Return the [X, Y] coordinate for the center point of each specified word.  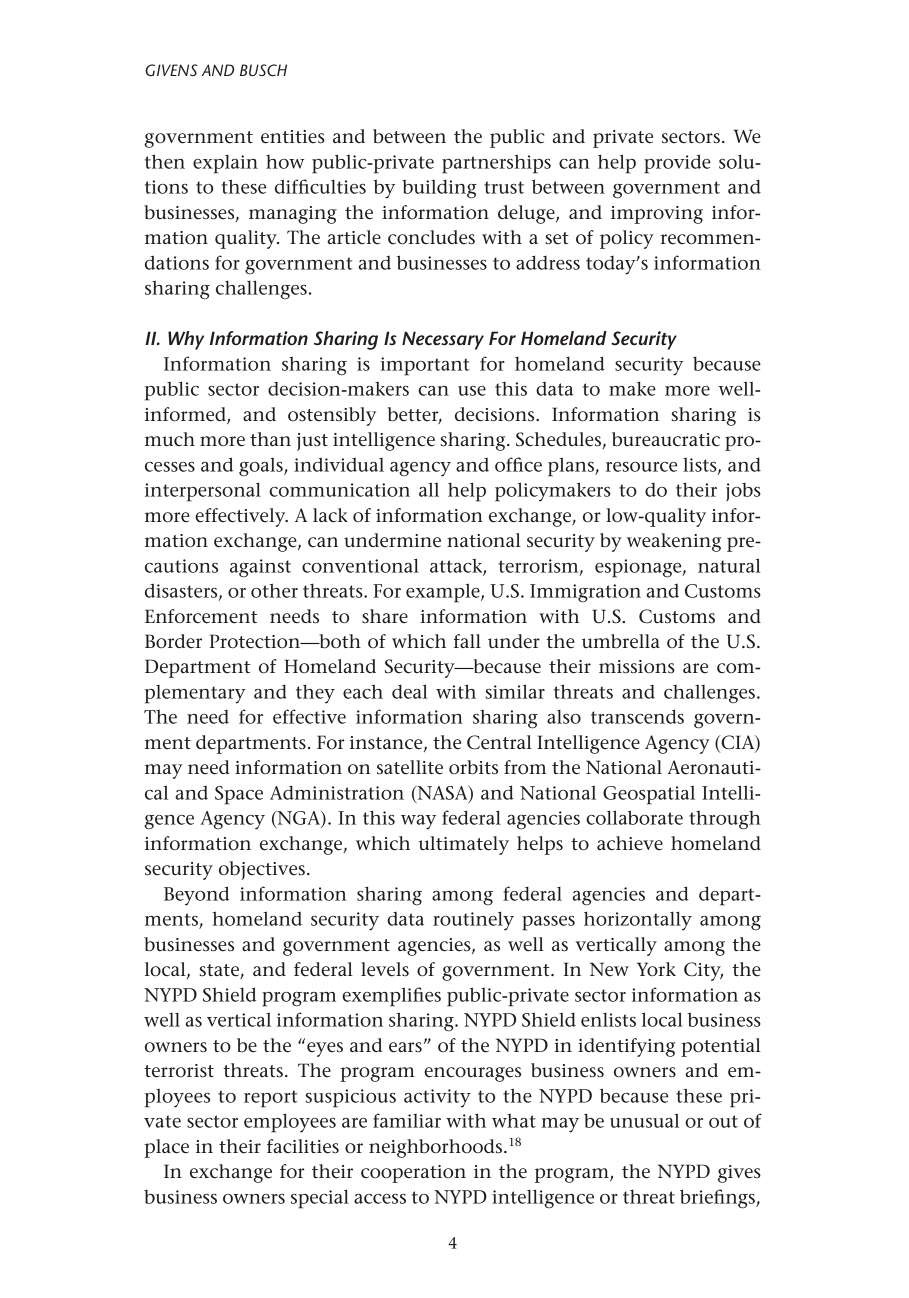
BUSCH [263, 70]
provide [677, 164]
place [166, 1148]
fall [467, 641]
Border [173, 641]
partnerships [496, 164]
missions [637, 667]
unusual [644, 1120]
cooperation [413, 1174]
